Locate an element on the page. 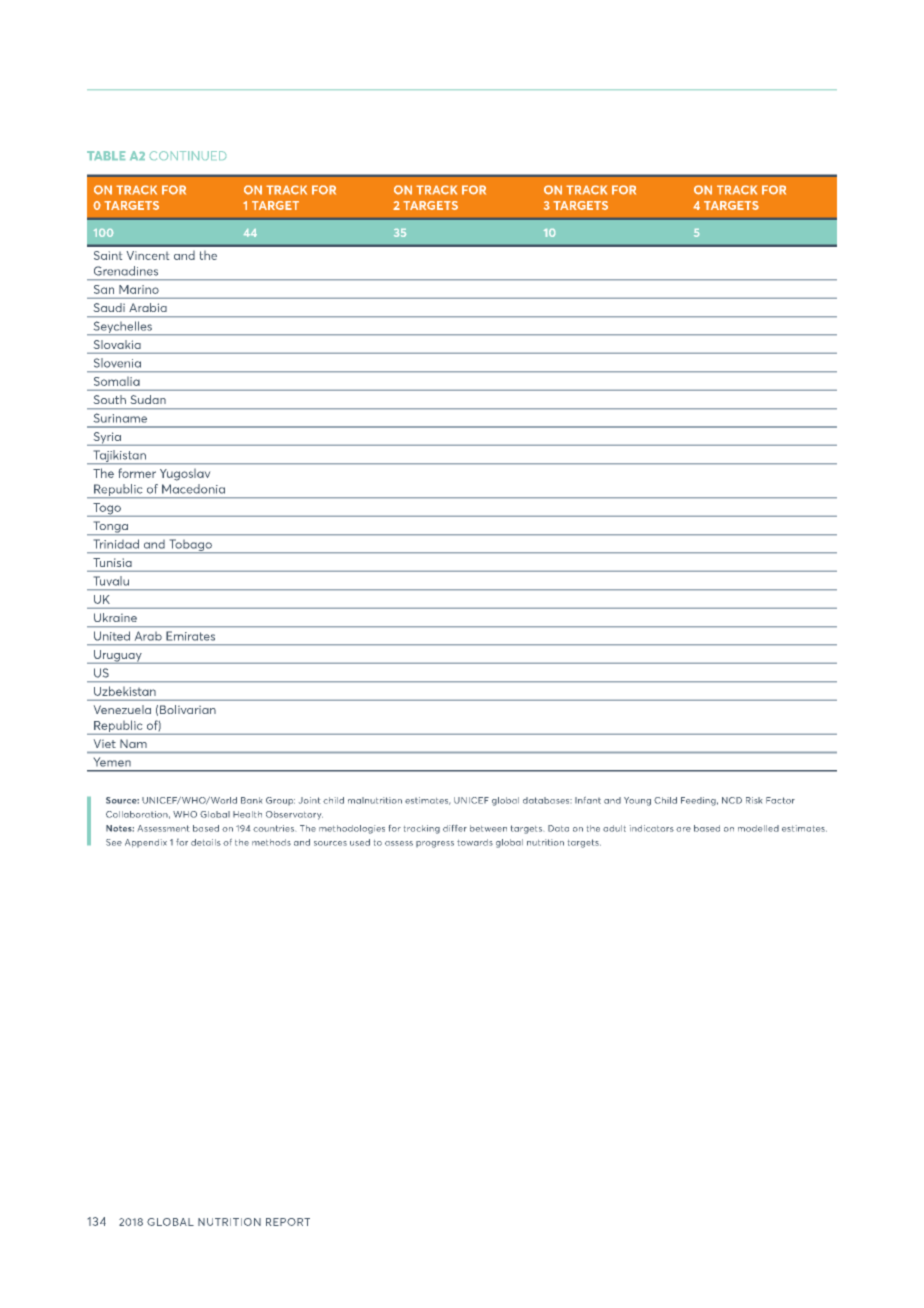 This image has width=924, height=1308. Tobago is located at coordinates (190, 546).
